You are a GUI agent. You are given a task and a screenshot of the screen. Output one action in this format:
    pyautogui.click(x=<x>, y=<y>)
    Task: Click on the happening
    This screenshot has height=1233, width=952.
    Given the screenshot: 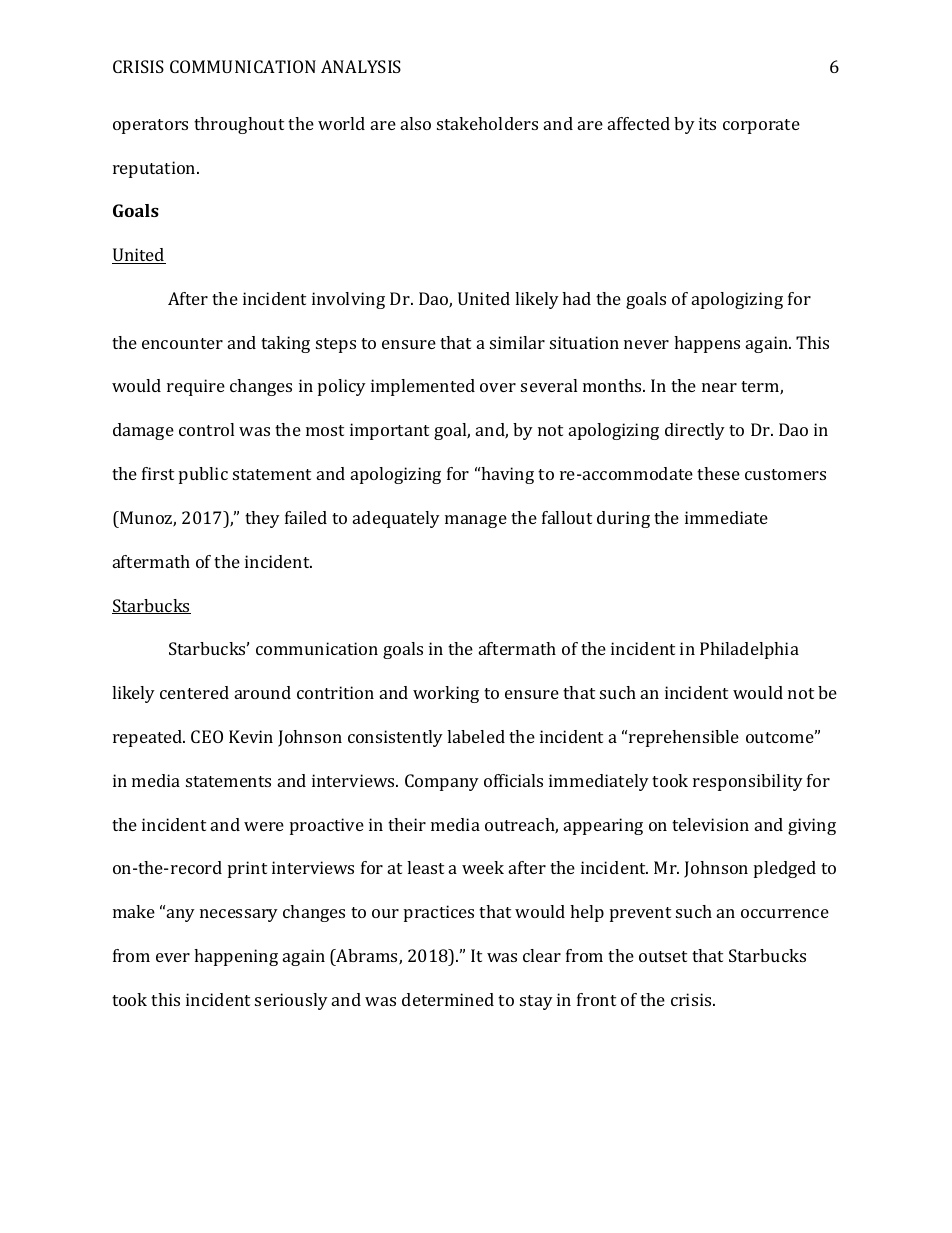 What is the action you would take?
    pyautogui.click(x=236, y=957)
